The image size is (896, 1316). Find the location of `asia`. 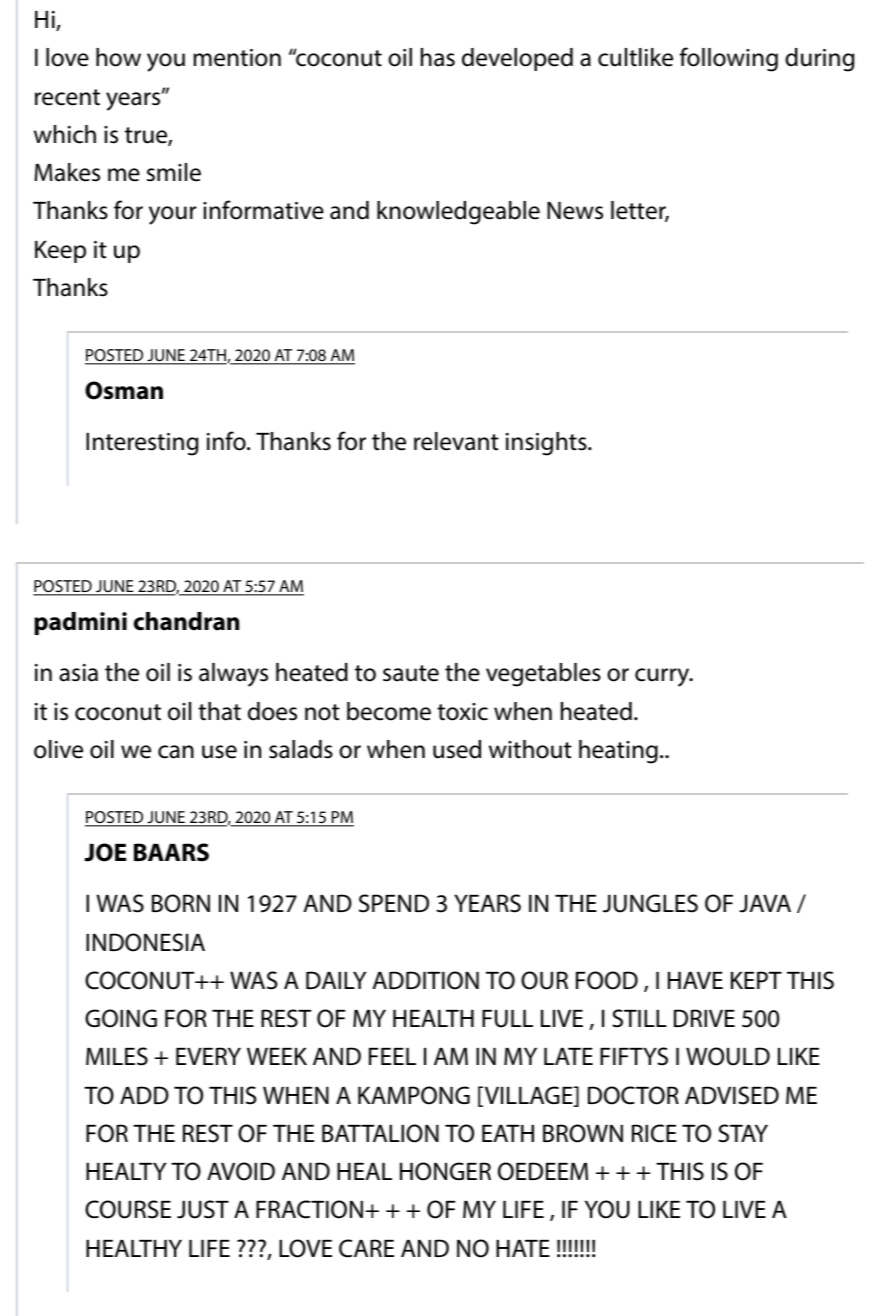

asia is located at coordinates (78, 673).
